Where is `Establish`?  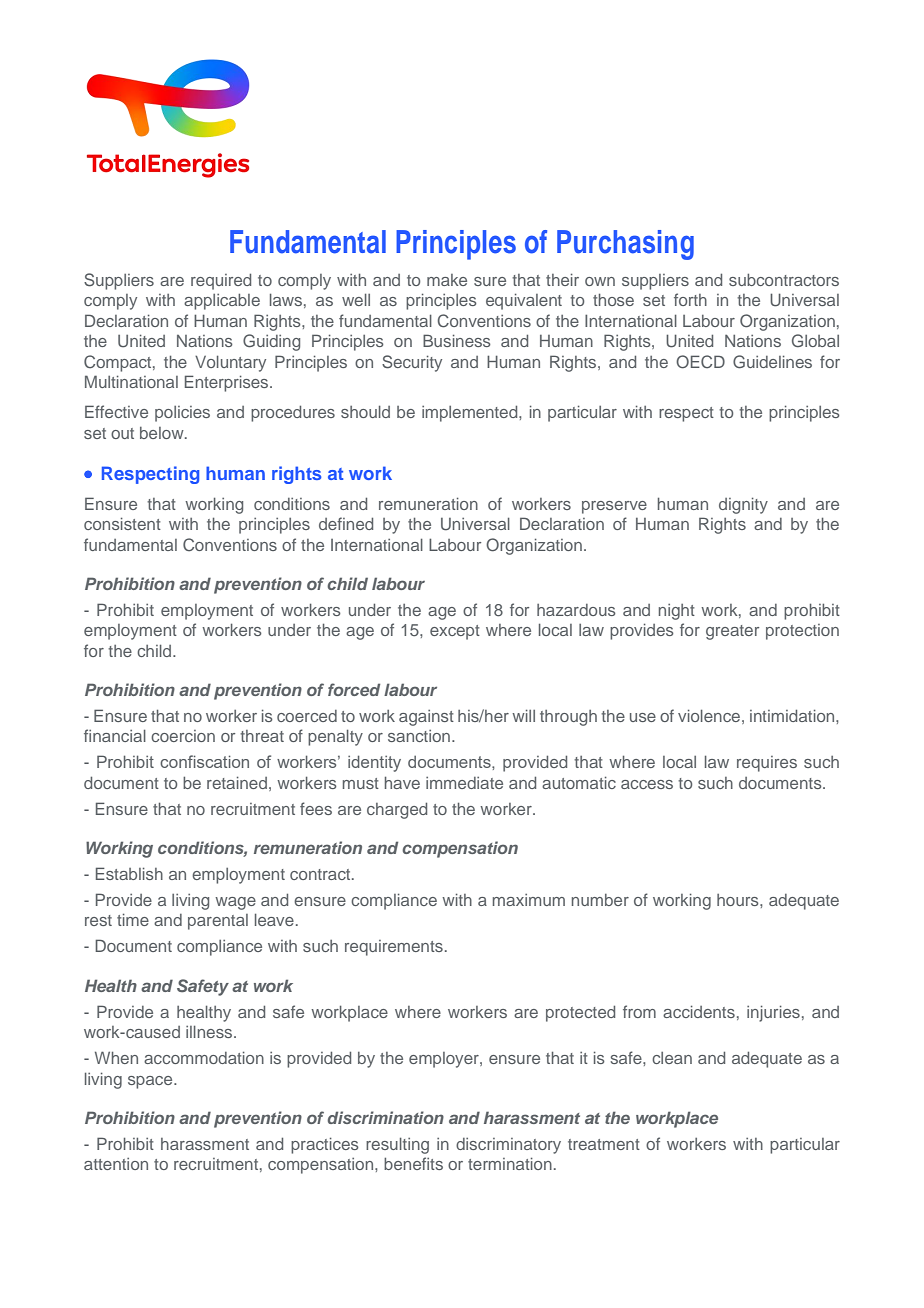 Establish is located at coordinates (129, 873).
